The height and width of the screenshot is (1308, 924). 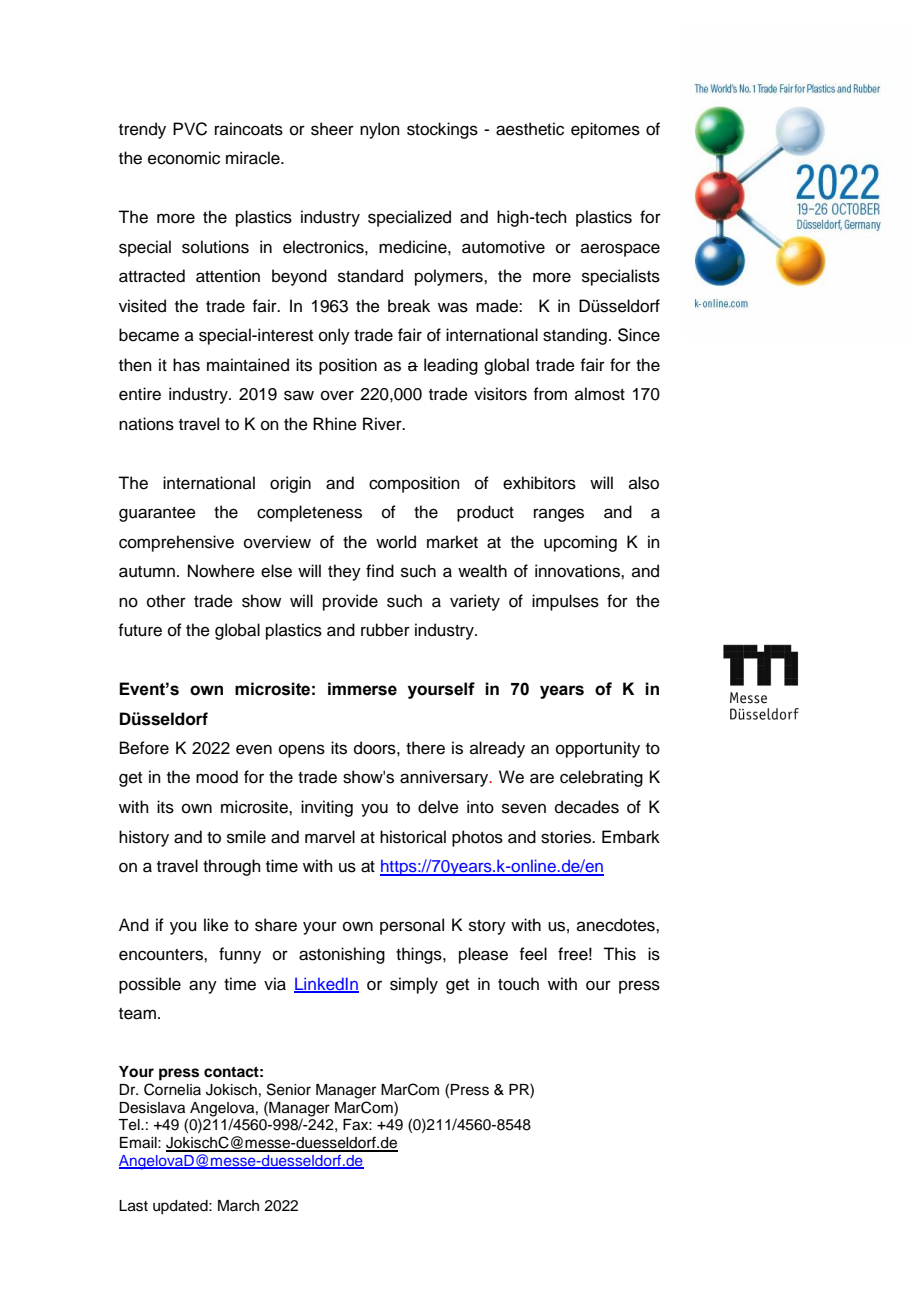 I want to click on Senior, so click(x=289, y=1089).
